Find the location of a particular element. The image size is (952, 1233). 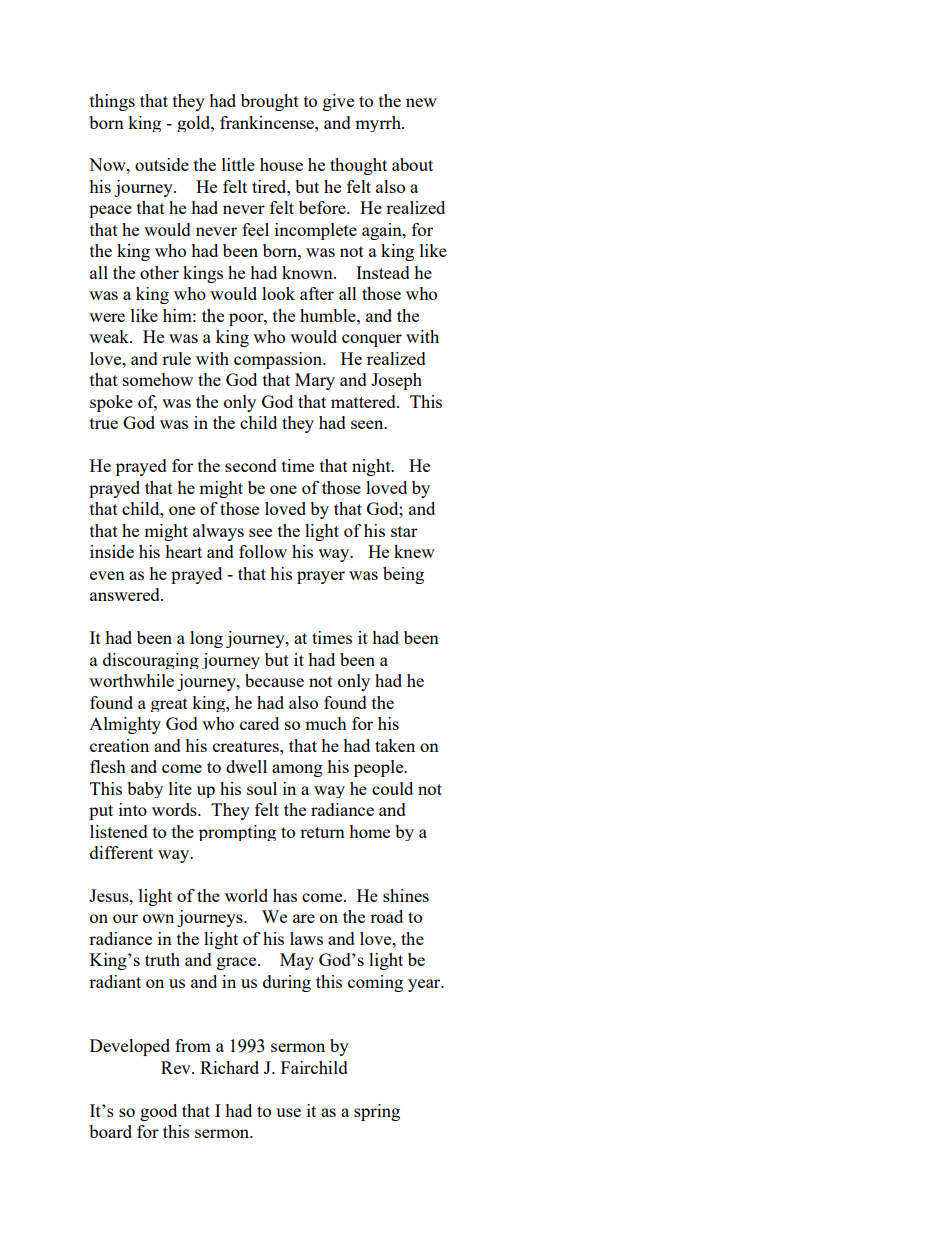

compassion is located at coordinates (279, 360).
